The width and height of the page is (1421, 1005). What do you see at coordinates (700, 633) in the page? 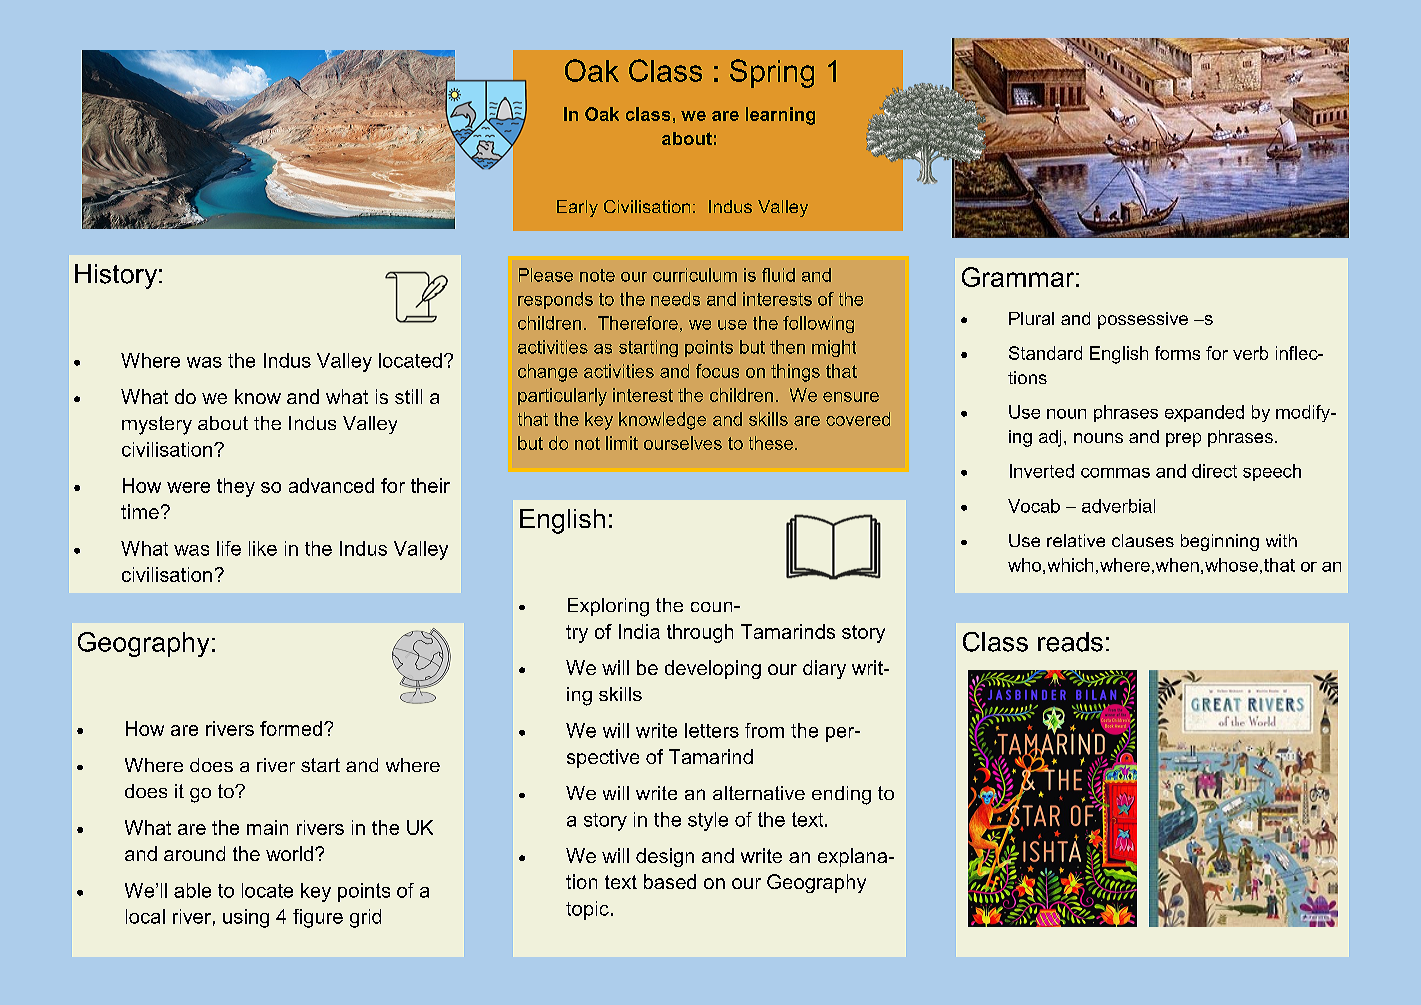
I see `through` at bounding box center [700, 633].
